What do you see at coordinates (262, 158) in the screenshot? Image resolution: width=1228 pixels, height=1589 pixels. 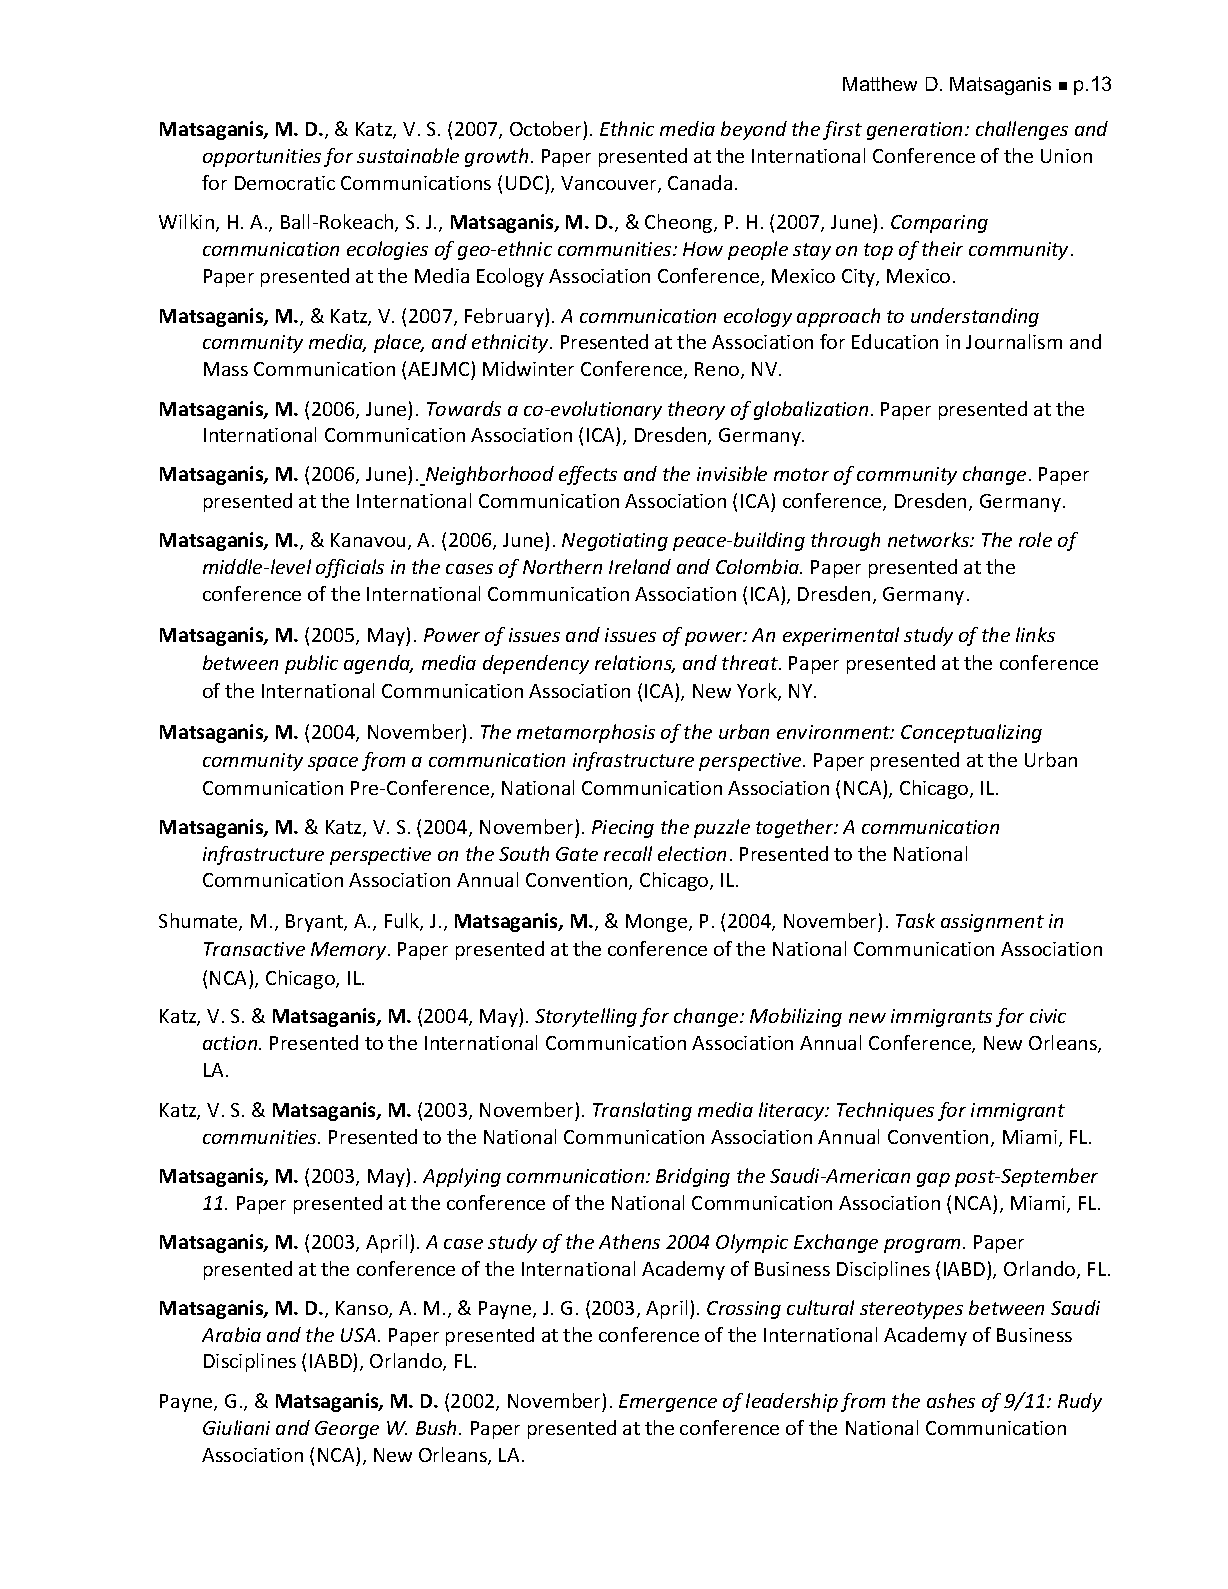 I see `opportunities` at bounding box center [262, 158].
